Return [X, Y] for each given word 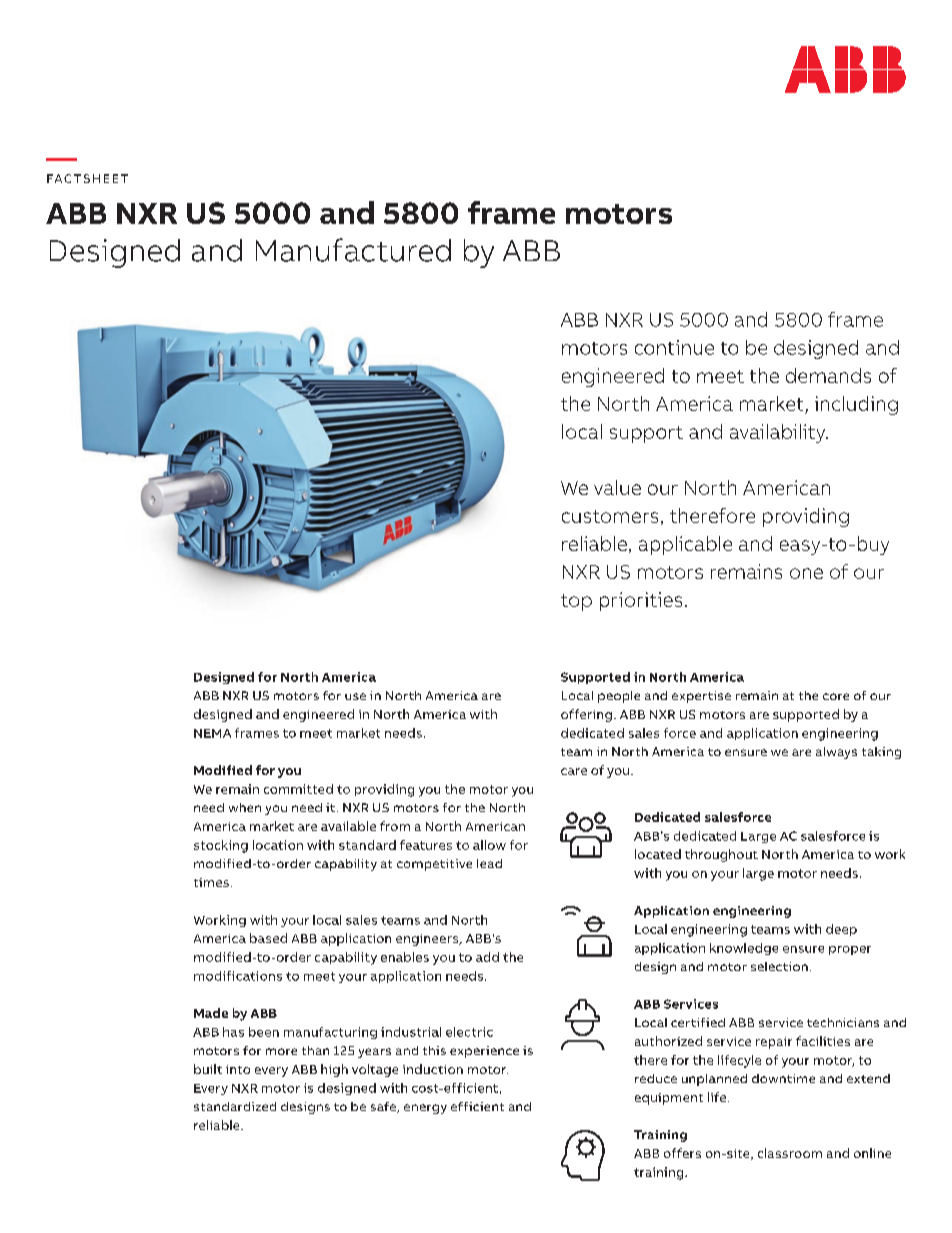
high [334, 1070]
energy [425, 1109]
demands [828, 375]
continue [674, 347]
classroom [790, 1153]
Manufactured [353, 250]
